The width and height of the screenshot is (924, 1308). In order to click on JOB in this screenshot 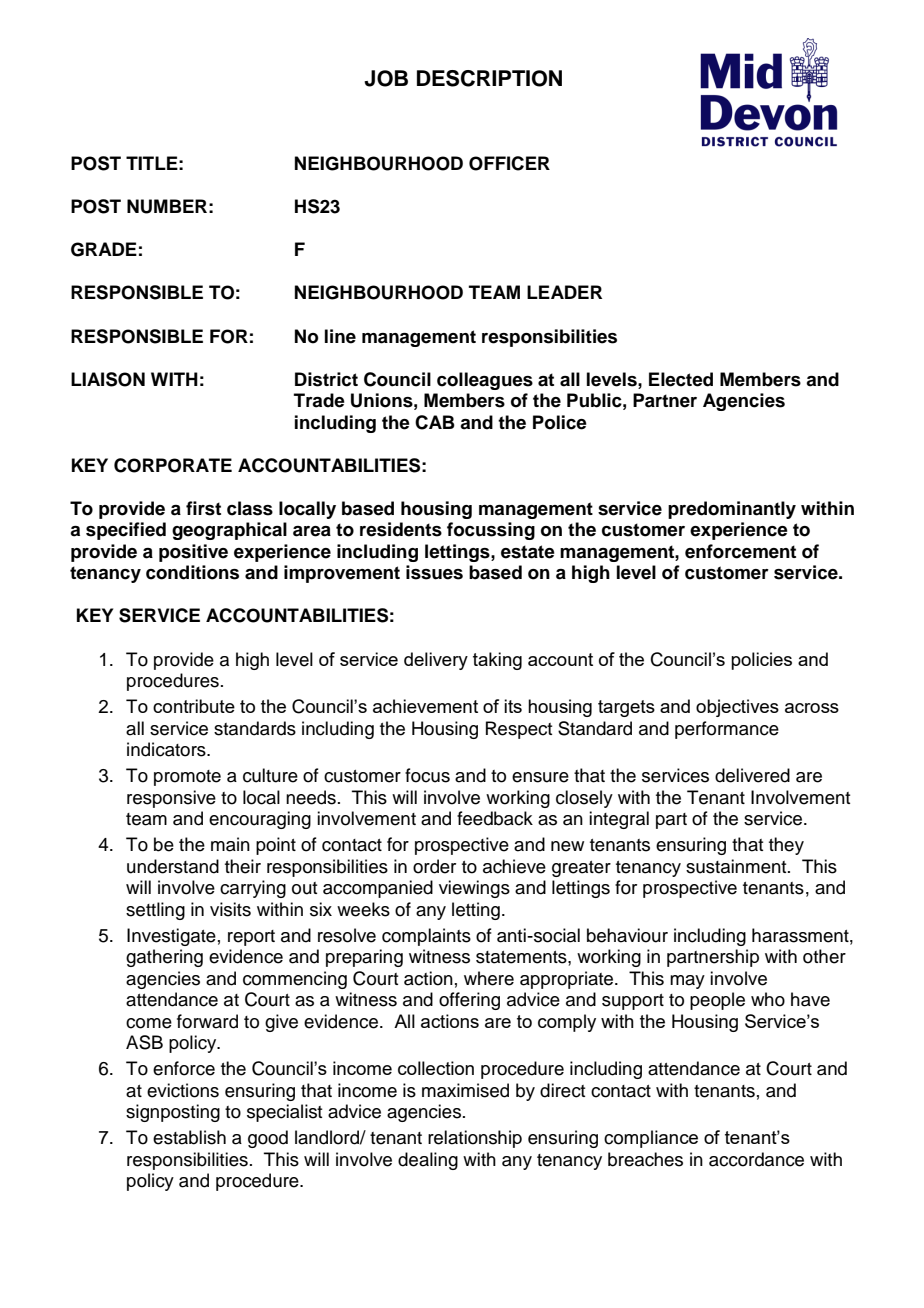, I will do `click(386, 78)`.
